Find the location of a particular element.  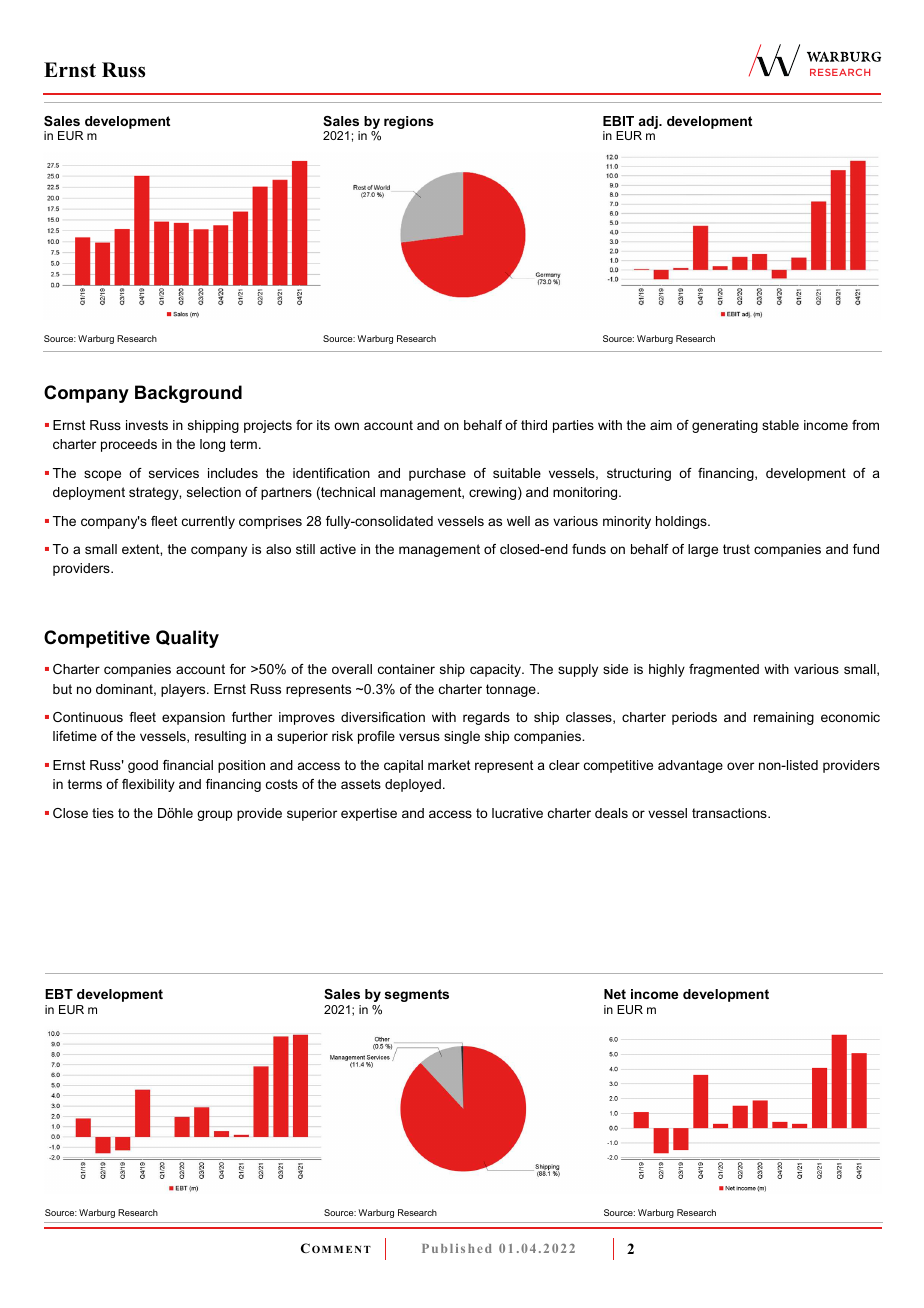

invests is located at coordinates (147, 425).
